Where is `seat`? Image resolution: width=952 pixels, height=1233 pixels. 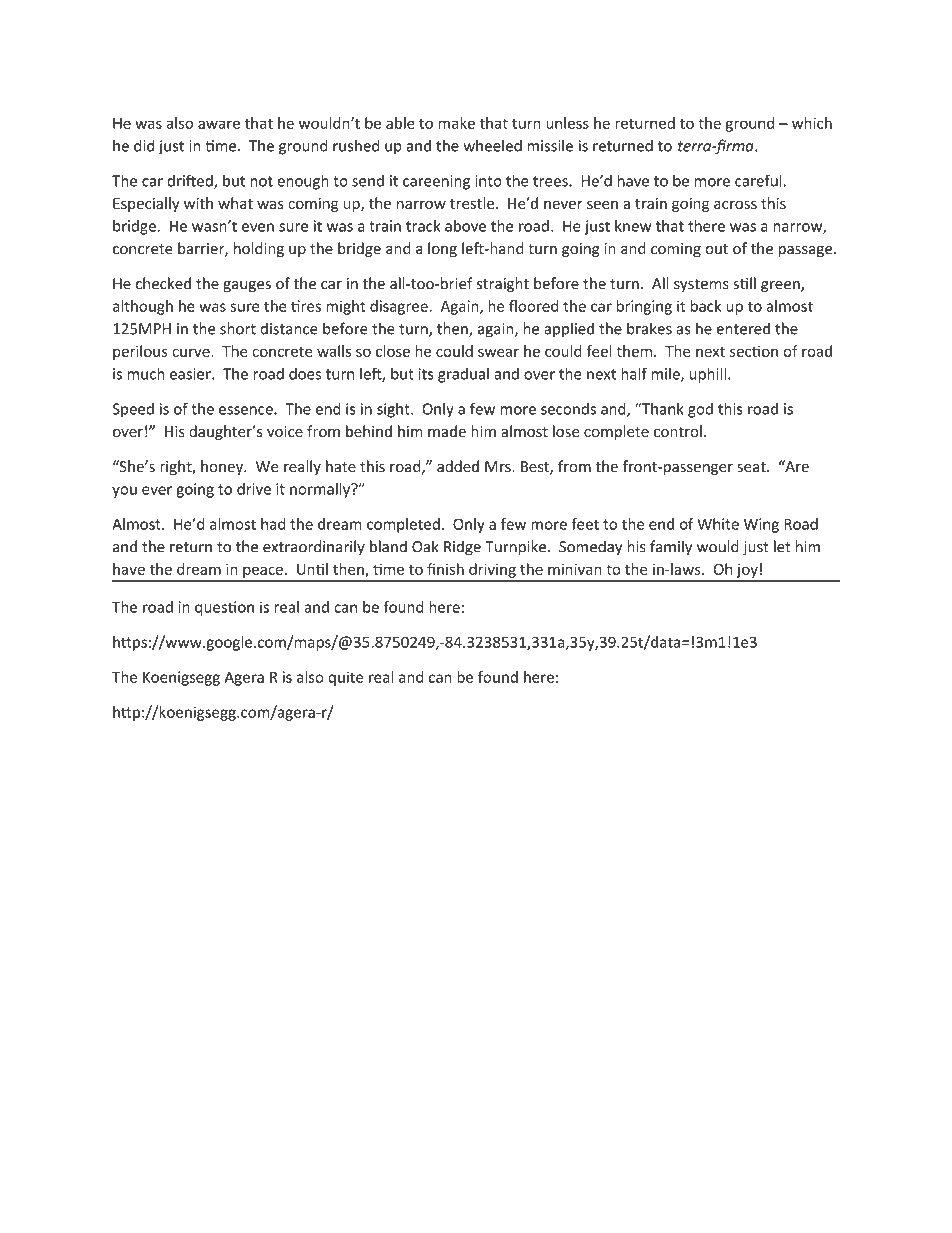
seat is located at coordinates (752, 467).
